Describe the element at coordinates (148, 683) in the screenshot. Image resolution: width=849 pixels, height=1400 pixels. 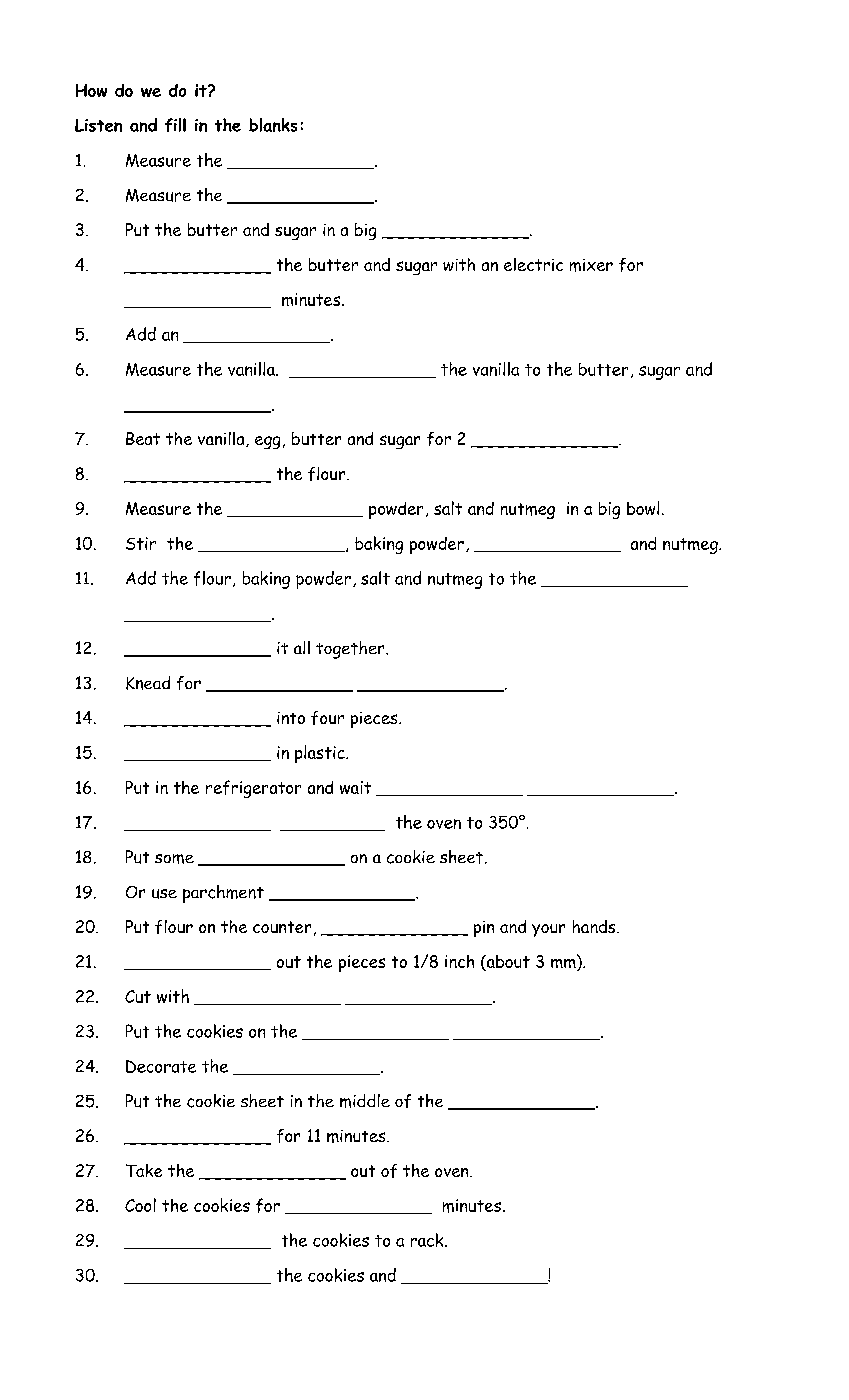
I see `Knead` at that location.
